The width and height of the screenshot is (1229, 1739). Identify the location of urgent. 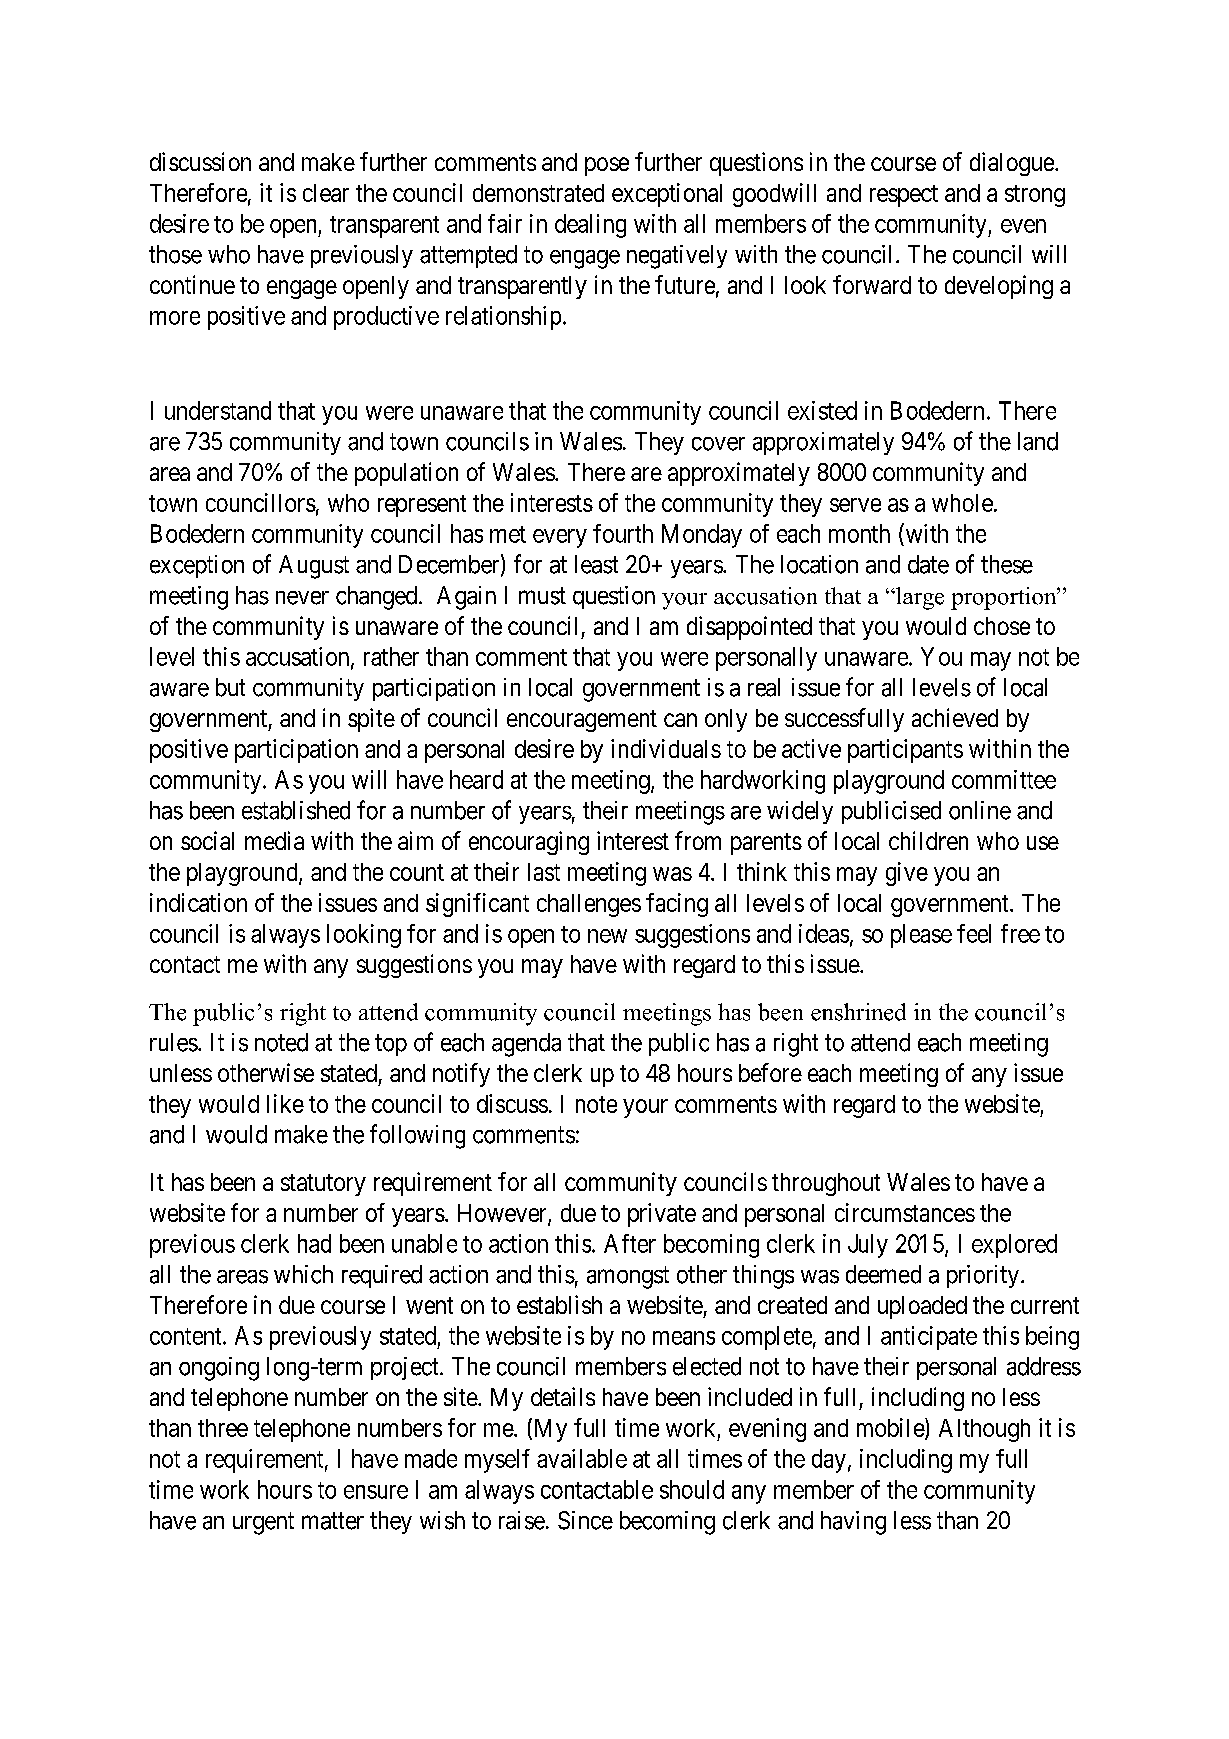
(263, 1523).
